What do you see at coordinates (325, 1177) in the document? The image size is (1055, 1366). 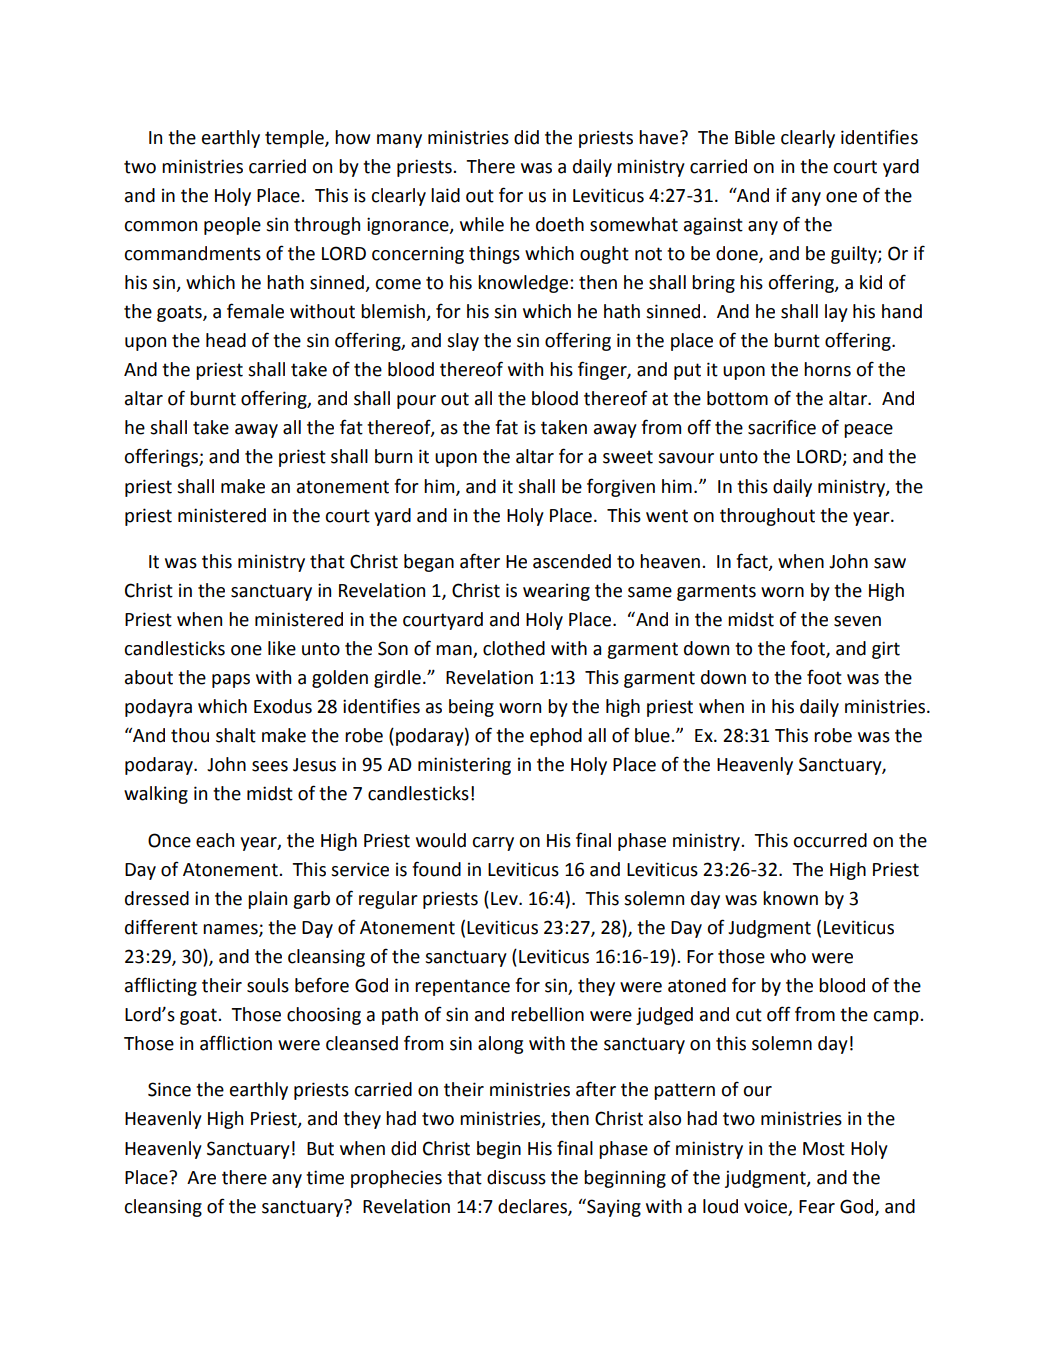 I see `time` at bounding box center [325, 1177].
